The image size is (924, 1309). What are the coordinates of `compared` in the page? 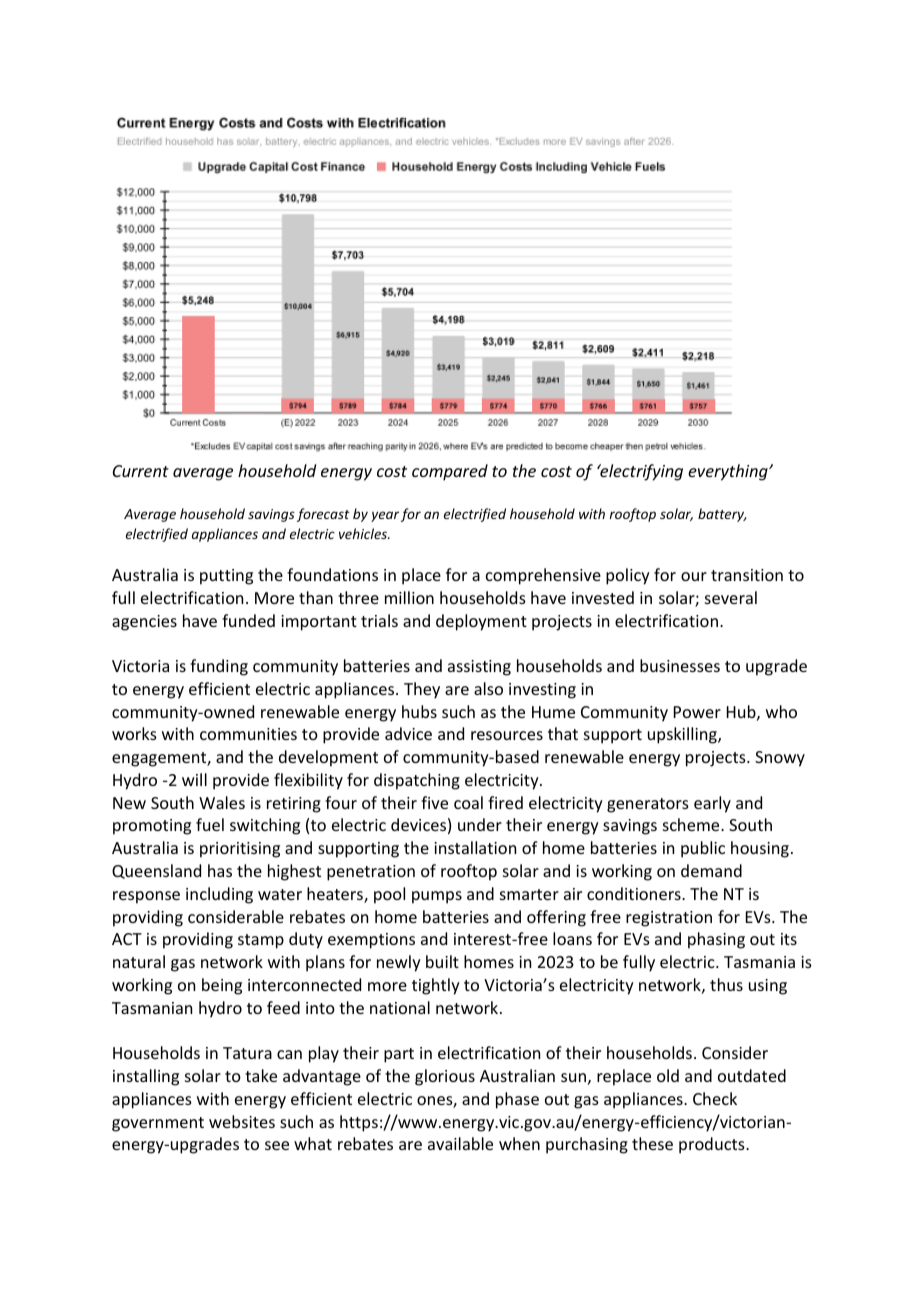 It's located at (450, 472).
